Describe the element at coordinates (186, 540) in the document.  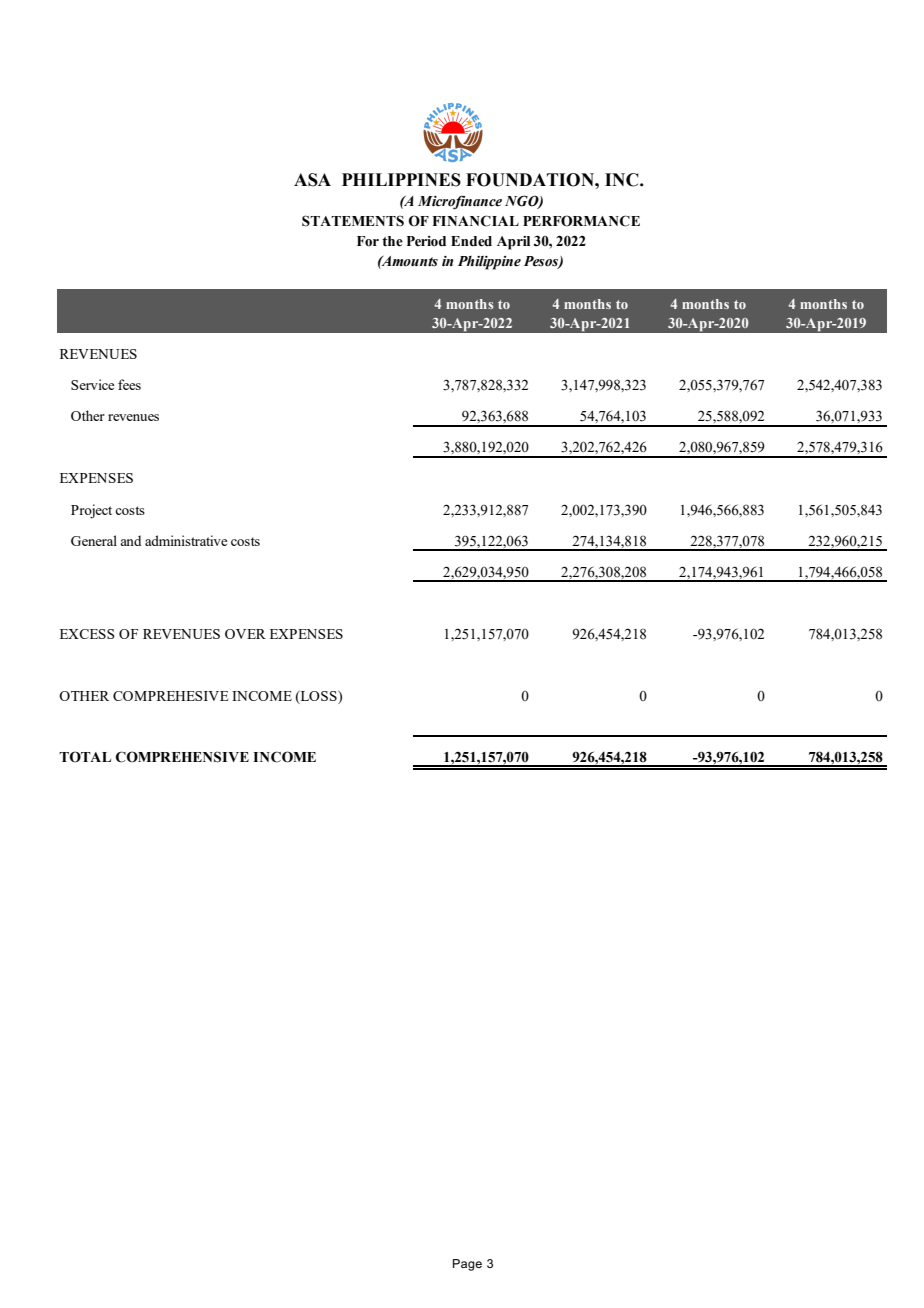
I see `administrative` at that location.
